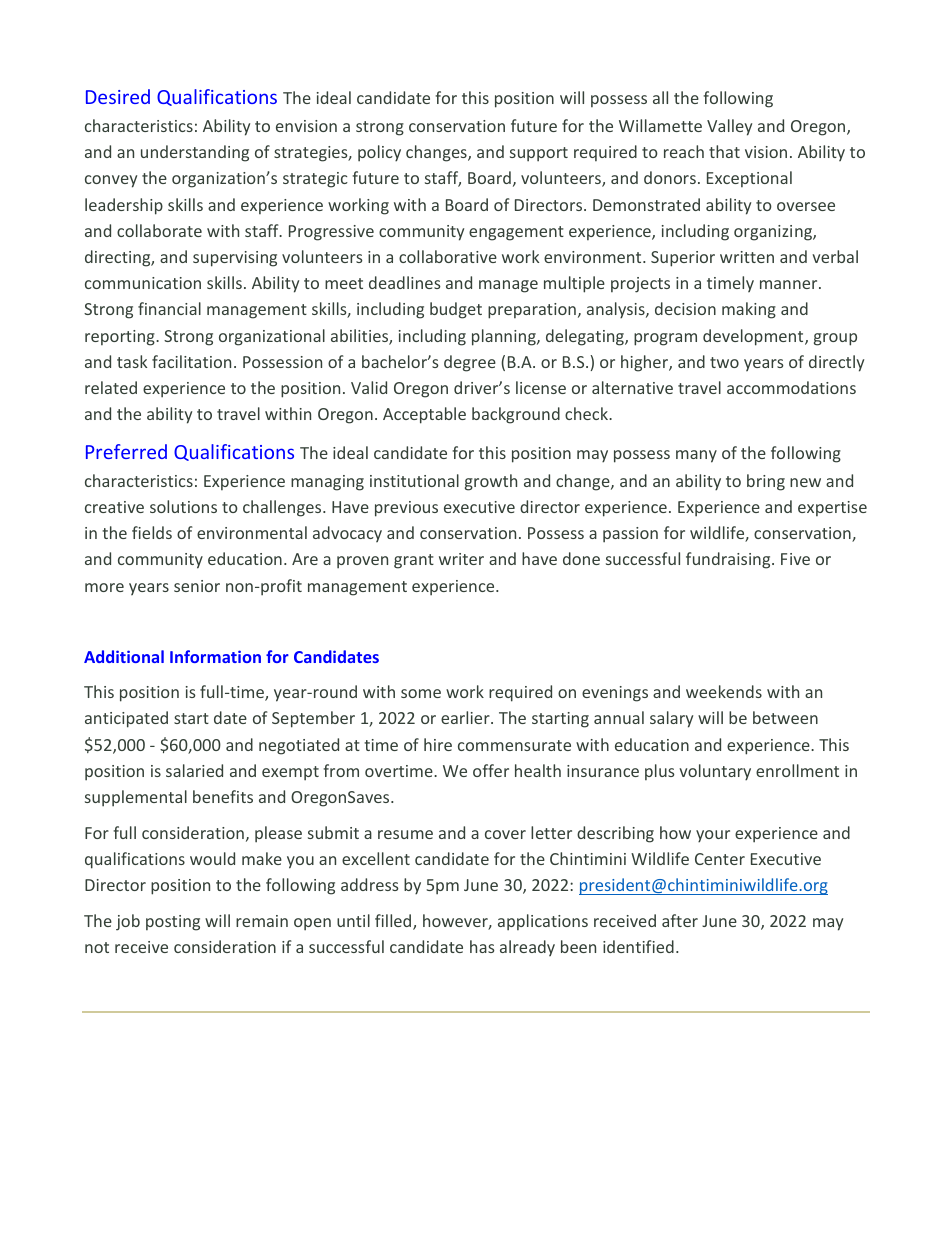 Image resolution: width=952 pixels, height=1233 pixels. Describe the element at coordinates (461, 559) in the page. I see `writer` at that location.
